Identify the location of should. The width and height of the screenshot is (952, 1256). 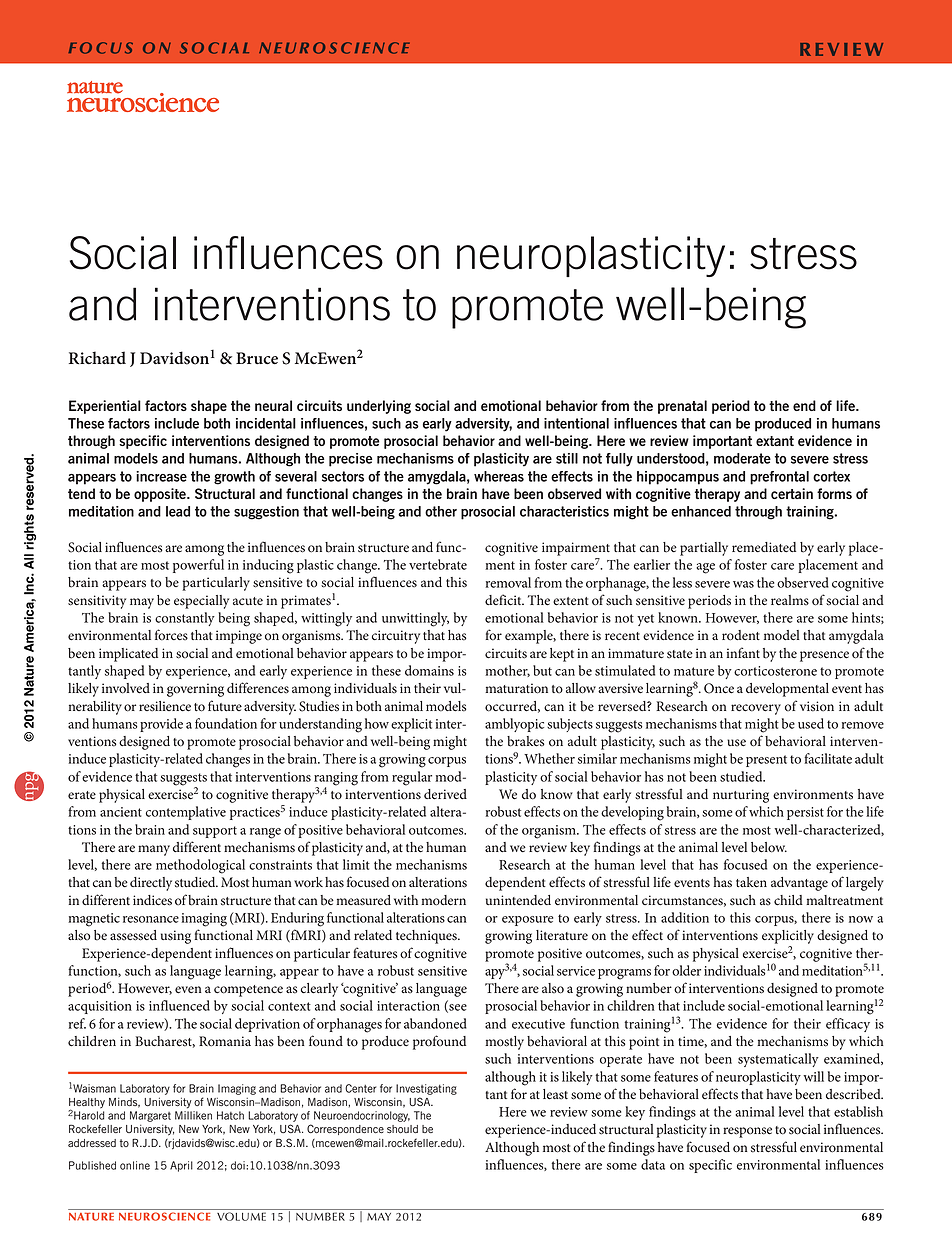
(402, 1129).
